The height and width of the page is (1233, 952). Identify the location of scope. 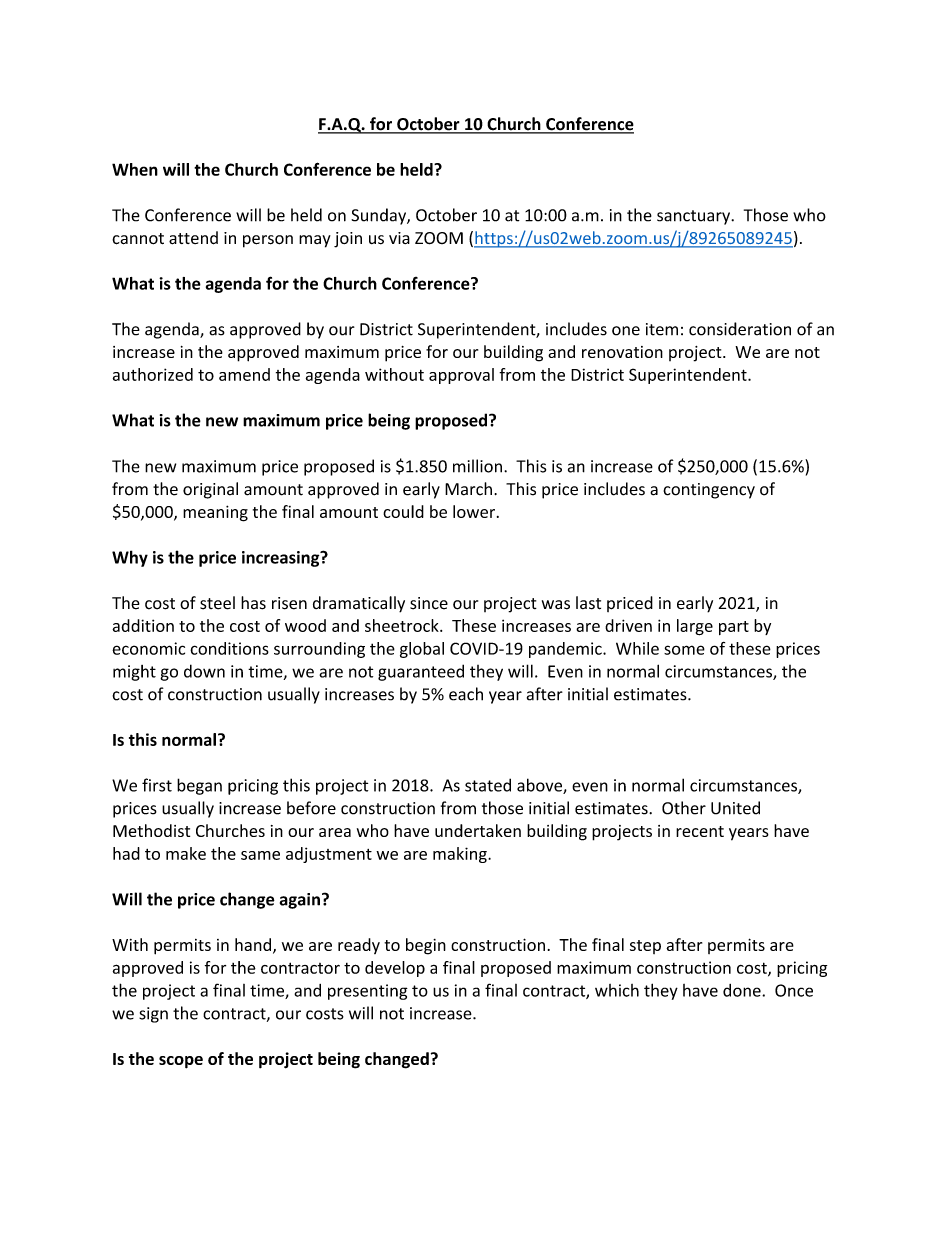
(181, 1062).
